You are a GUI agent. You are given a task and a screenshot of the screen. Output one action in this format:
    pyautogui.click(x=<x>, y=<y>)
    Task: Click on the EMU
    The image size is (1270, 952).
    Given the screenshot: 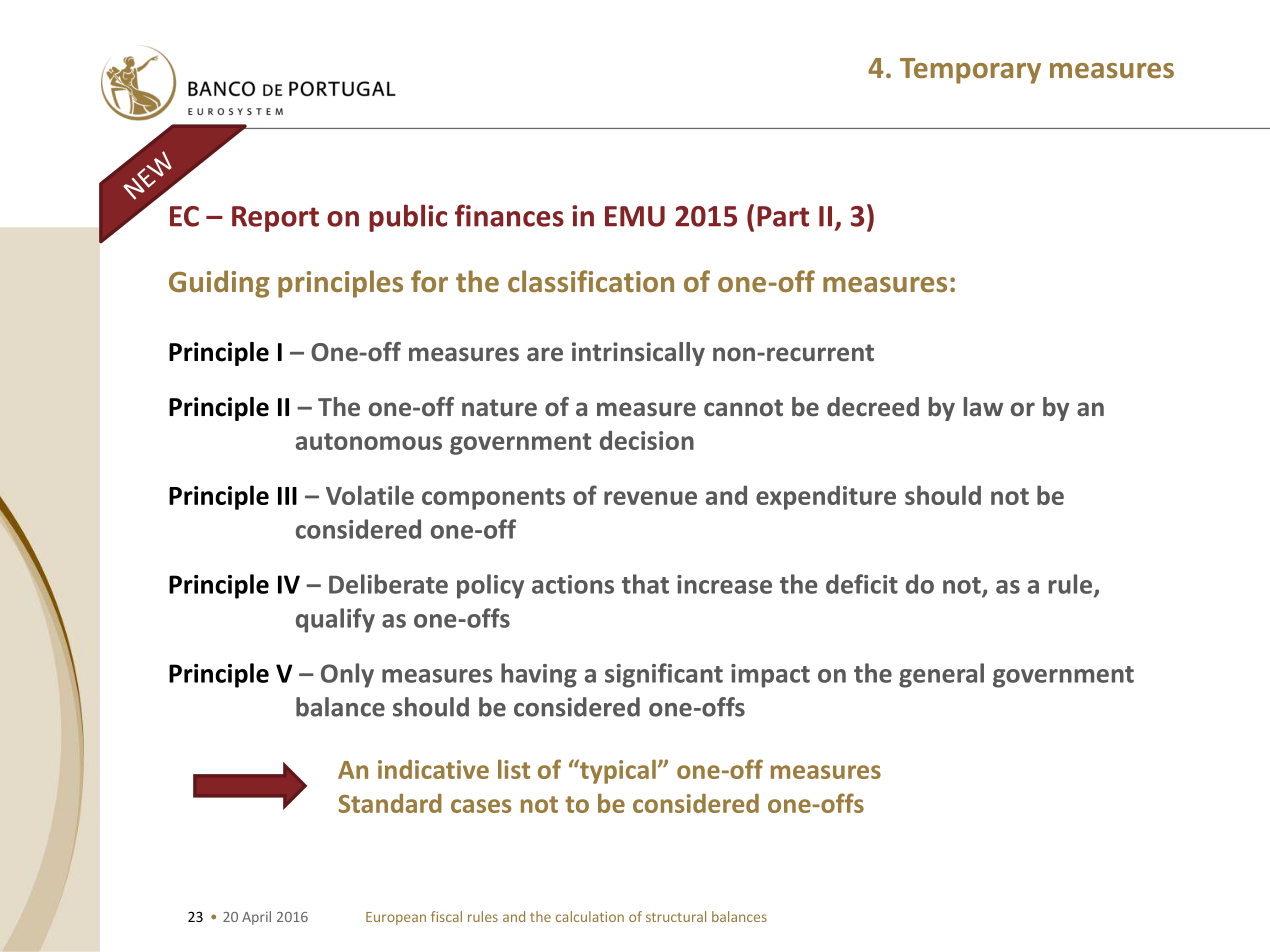 What is the action you would take?
    pyautogui.click(x=635, y=216)
